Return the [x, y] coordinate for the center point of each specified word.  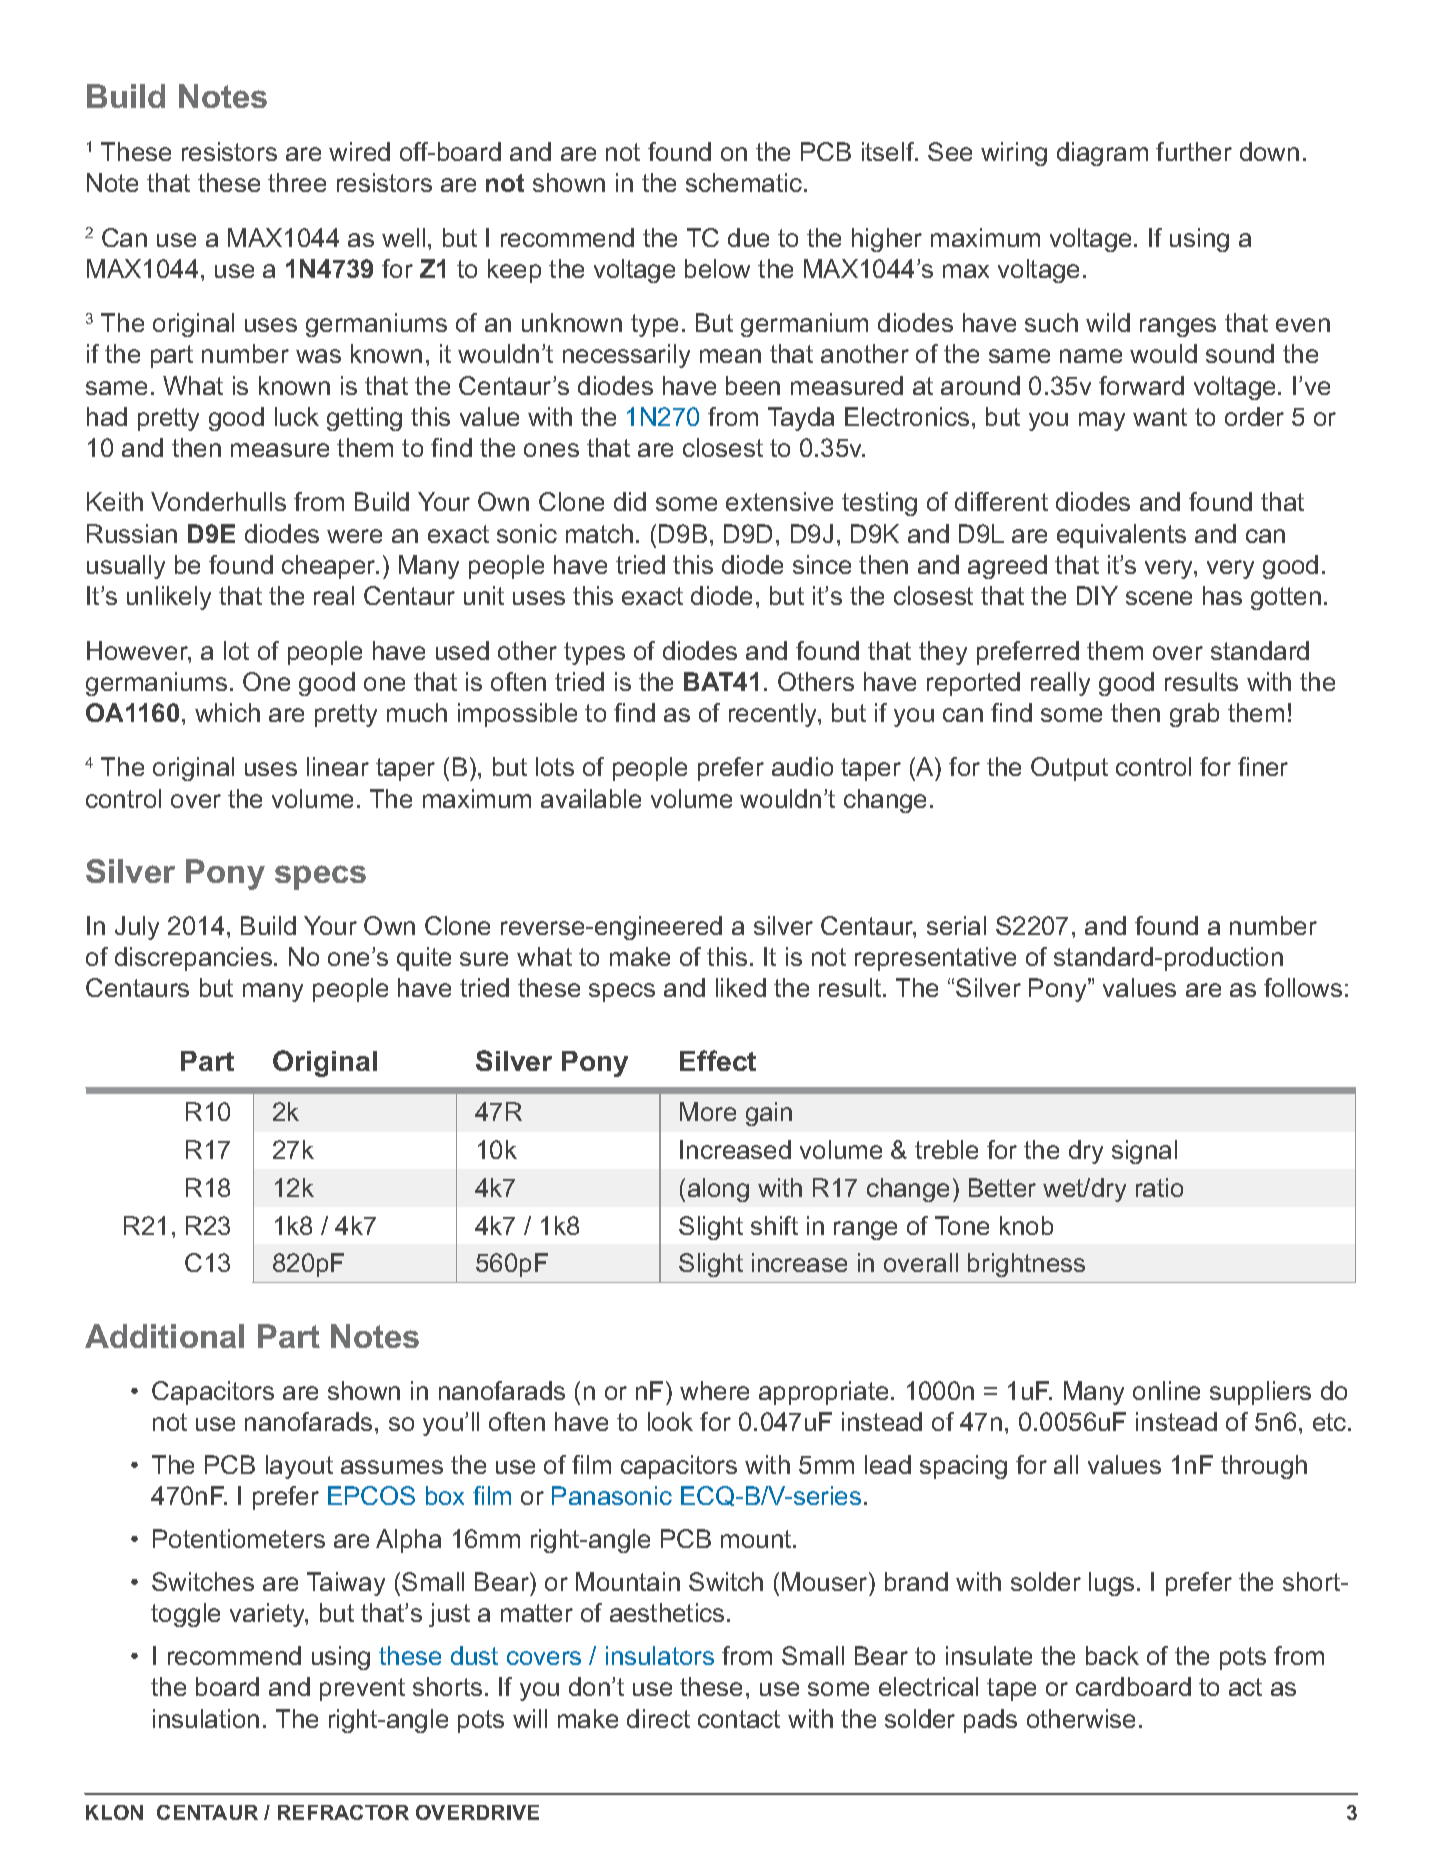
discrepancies [193, 959]
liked [741, 987]
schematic [744, 182]
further [1194, 151]
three [297, 182]
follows [1303, 987]
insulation [206, 1718]
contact [739, 1719]
